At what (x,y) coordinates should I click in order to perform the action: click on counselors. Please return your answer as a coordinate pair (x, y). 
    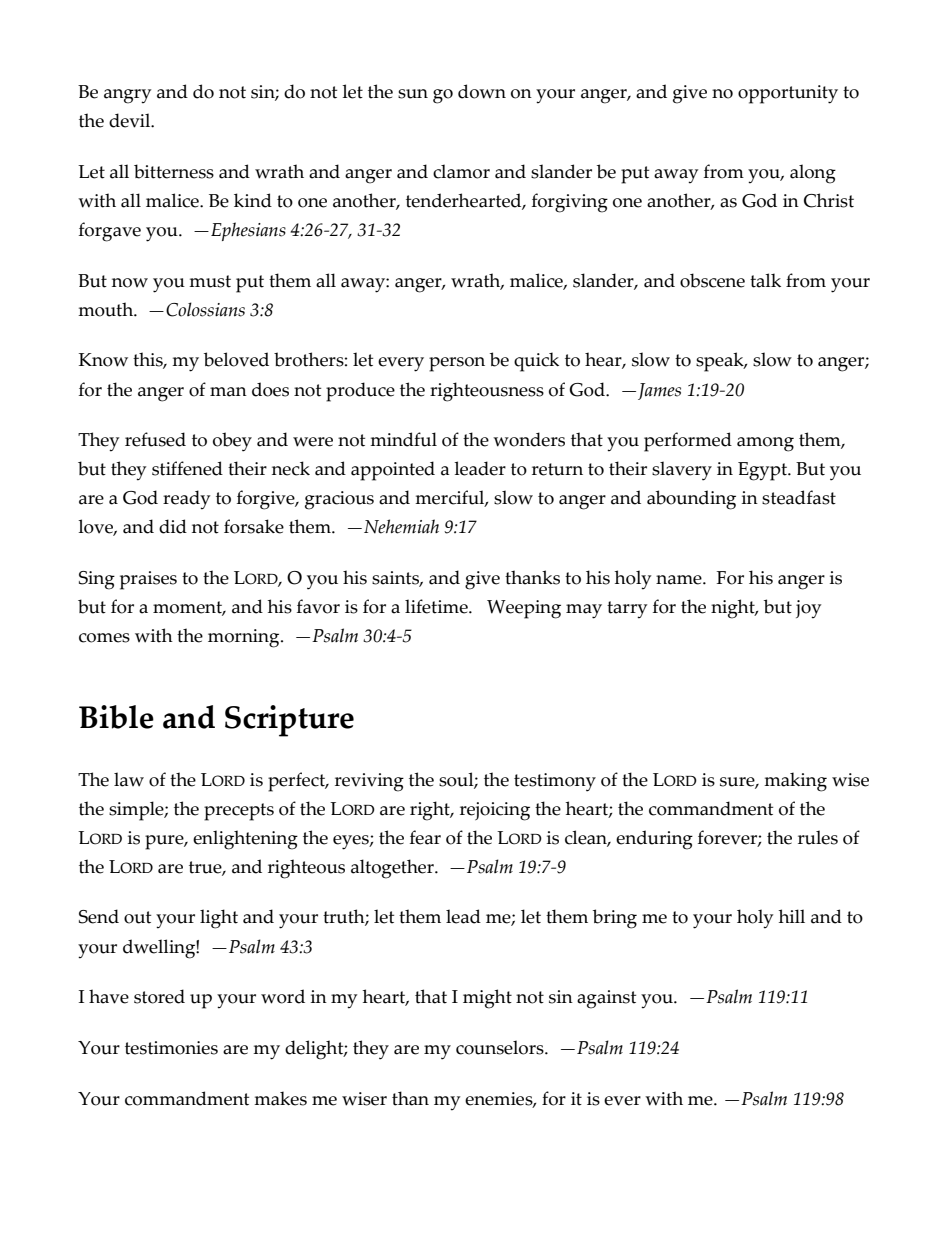
    Looking at the image, I should click on (501, 1047).
